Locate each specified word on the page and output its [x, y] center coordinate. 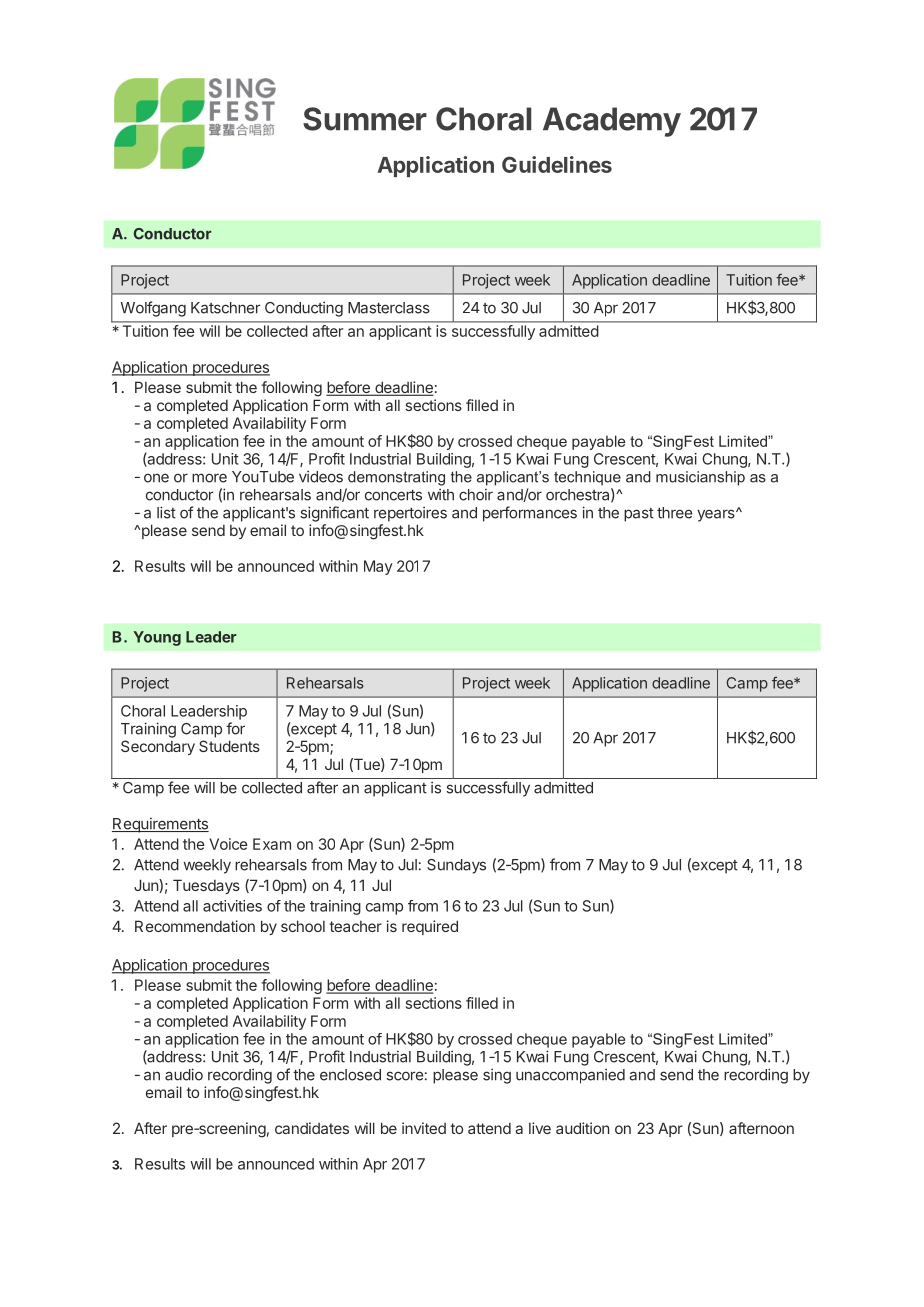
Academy [612, 122]
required [430, 927]
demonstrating [396, 478]
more [209, 478]
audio [184, 1074]
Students [229, 746]
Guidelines [557, 164]
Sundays [456, 866]
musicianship [700, 478]
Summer [365, 119]
